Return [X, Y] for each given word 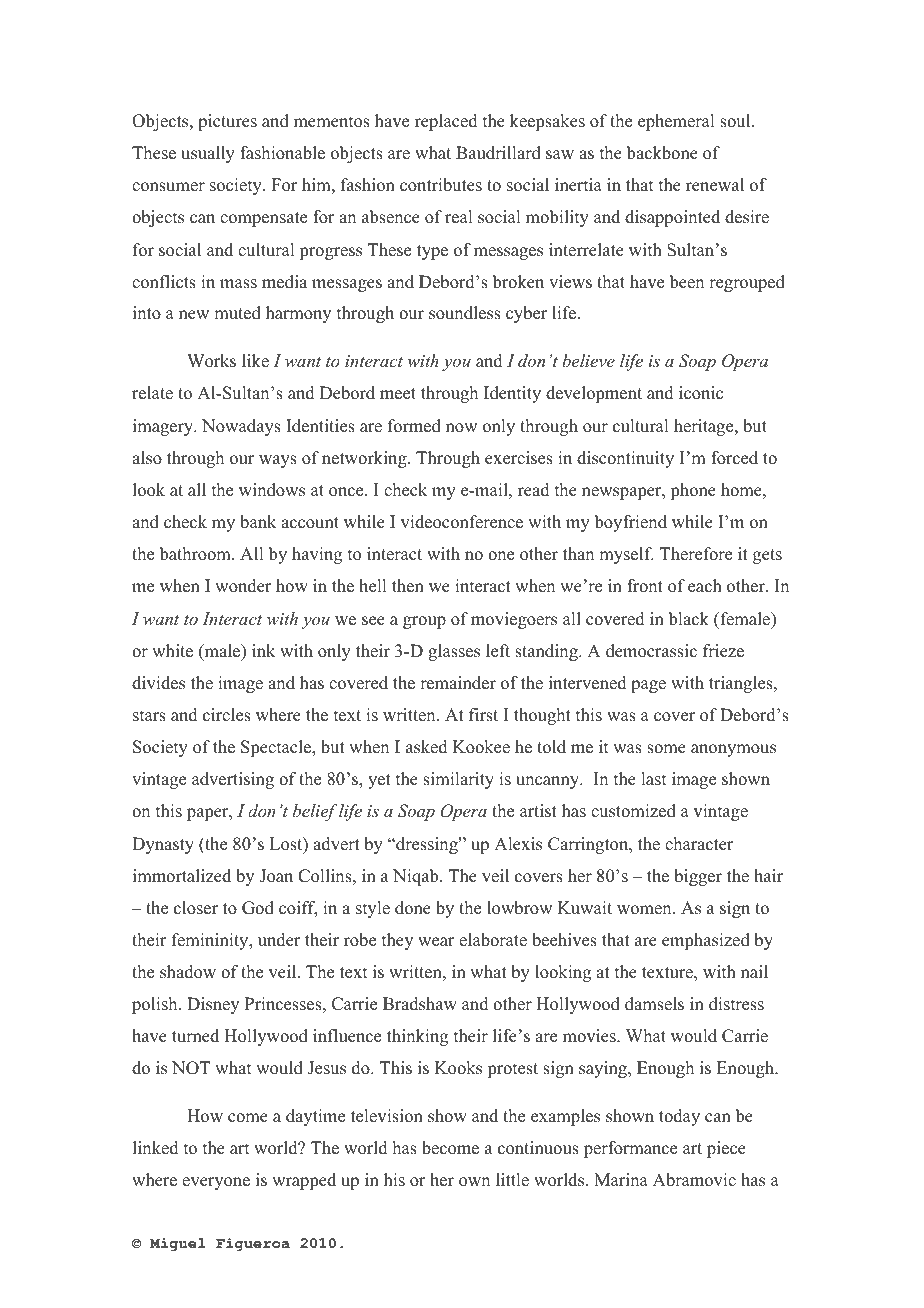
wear [436, 942]
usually [208, 154]
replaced [446, 122]
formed [414, 426]
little [512, 1180]
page [648, 686]
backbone [662, 153]
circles [227, 715]
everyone [216, 1183]
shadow [188, 972]
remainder [458, 683]
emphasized [706, 941]
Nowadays [241, 427]
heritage [705, 427]
